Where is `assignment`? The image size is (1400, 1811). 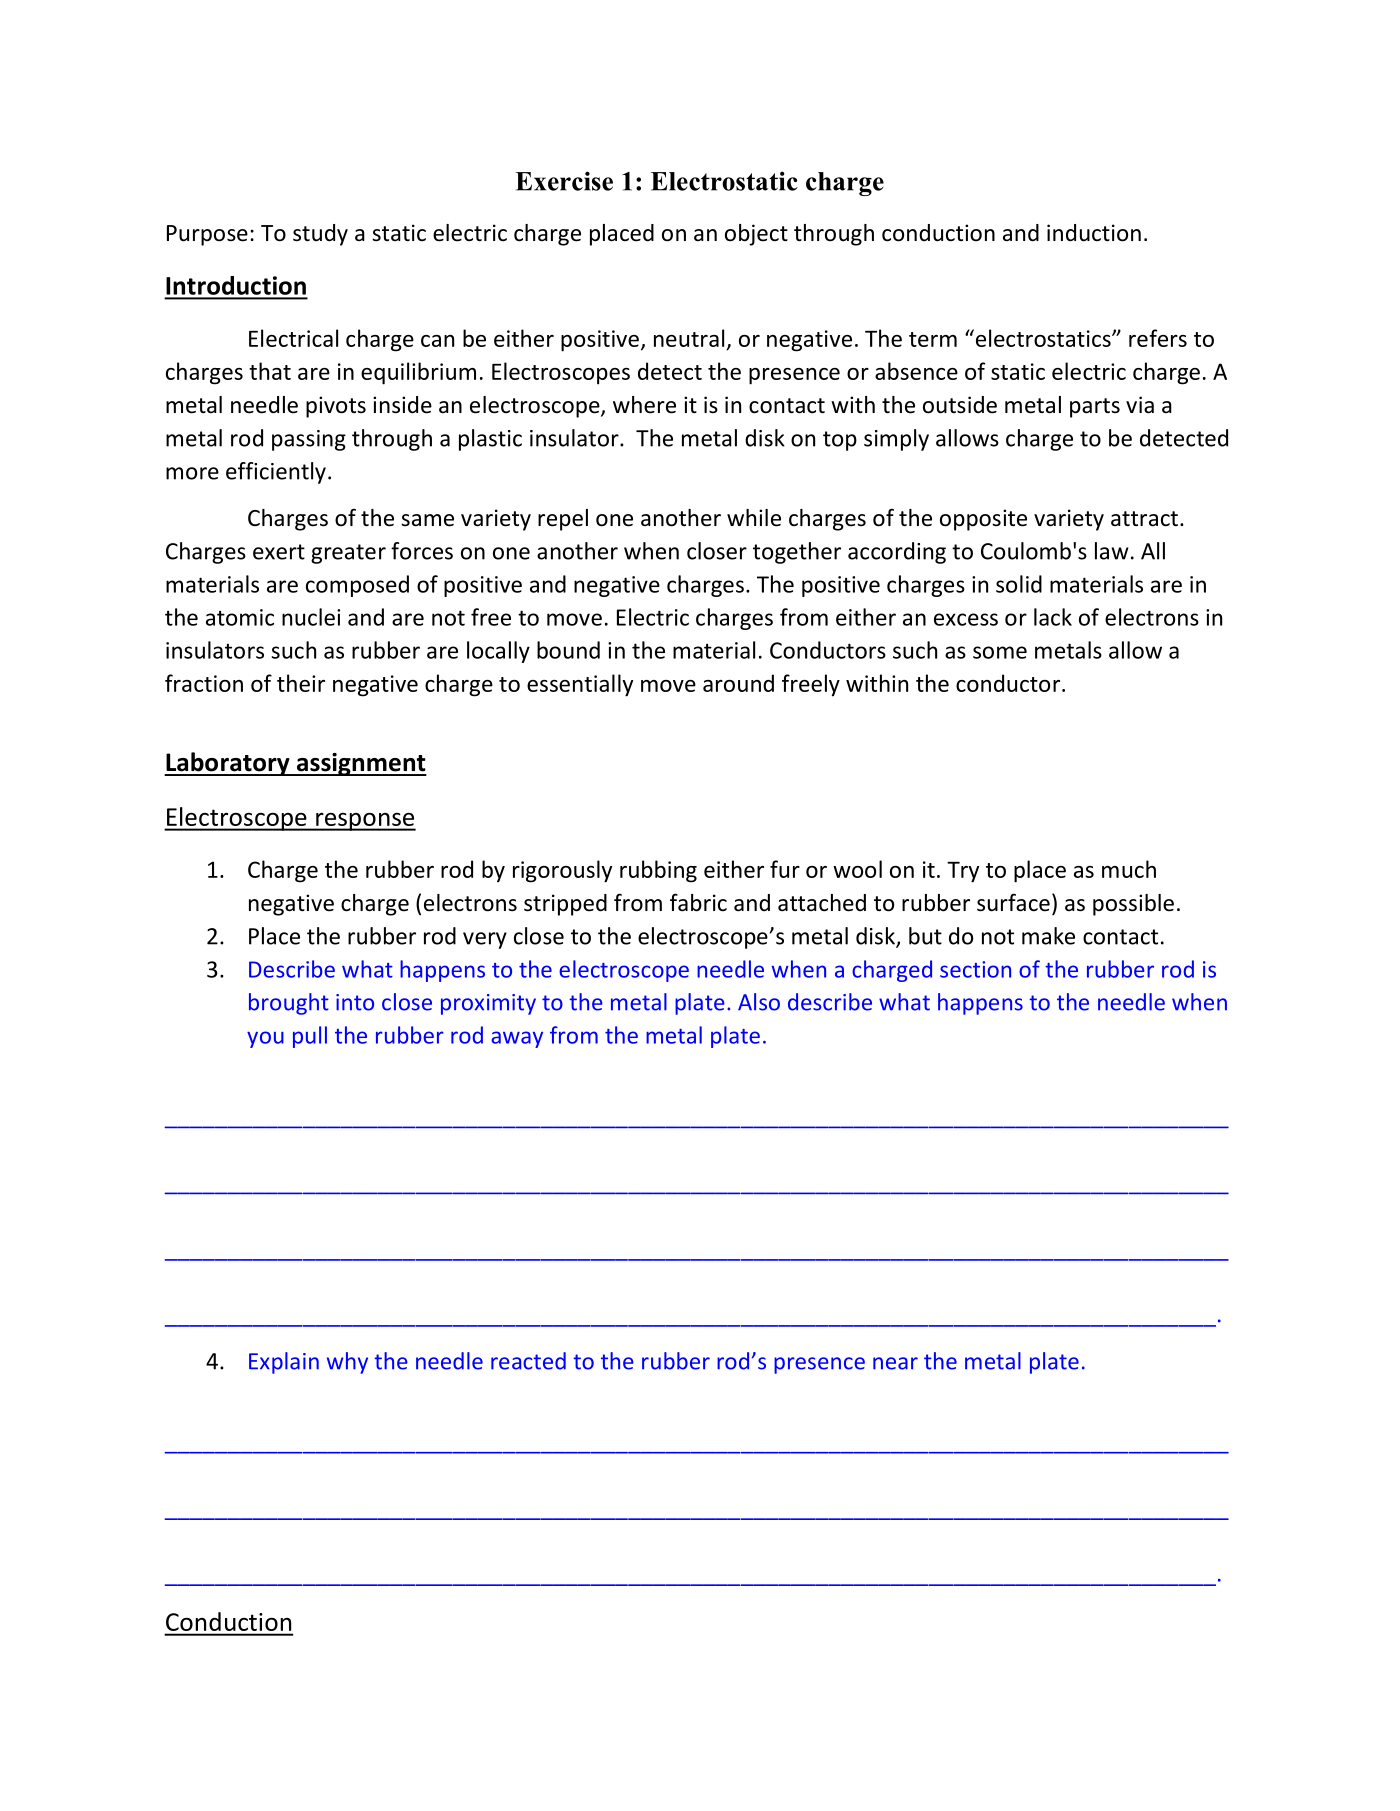 assignment is located at coordinates (360, 764).
